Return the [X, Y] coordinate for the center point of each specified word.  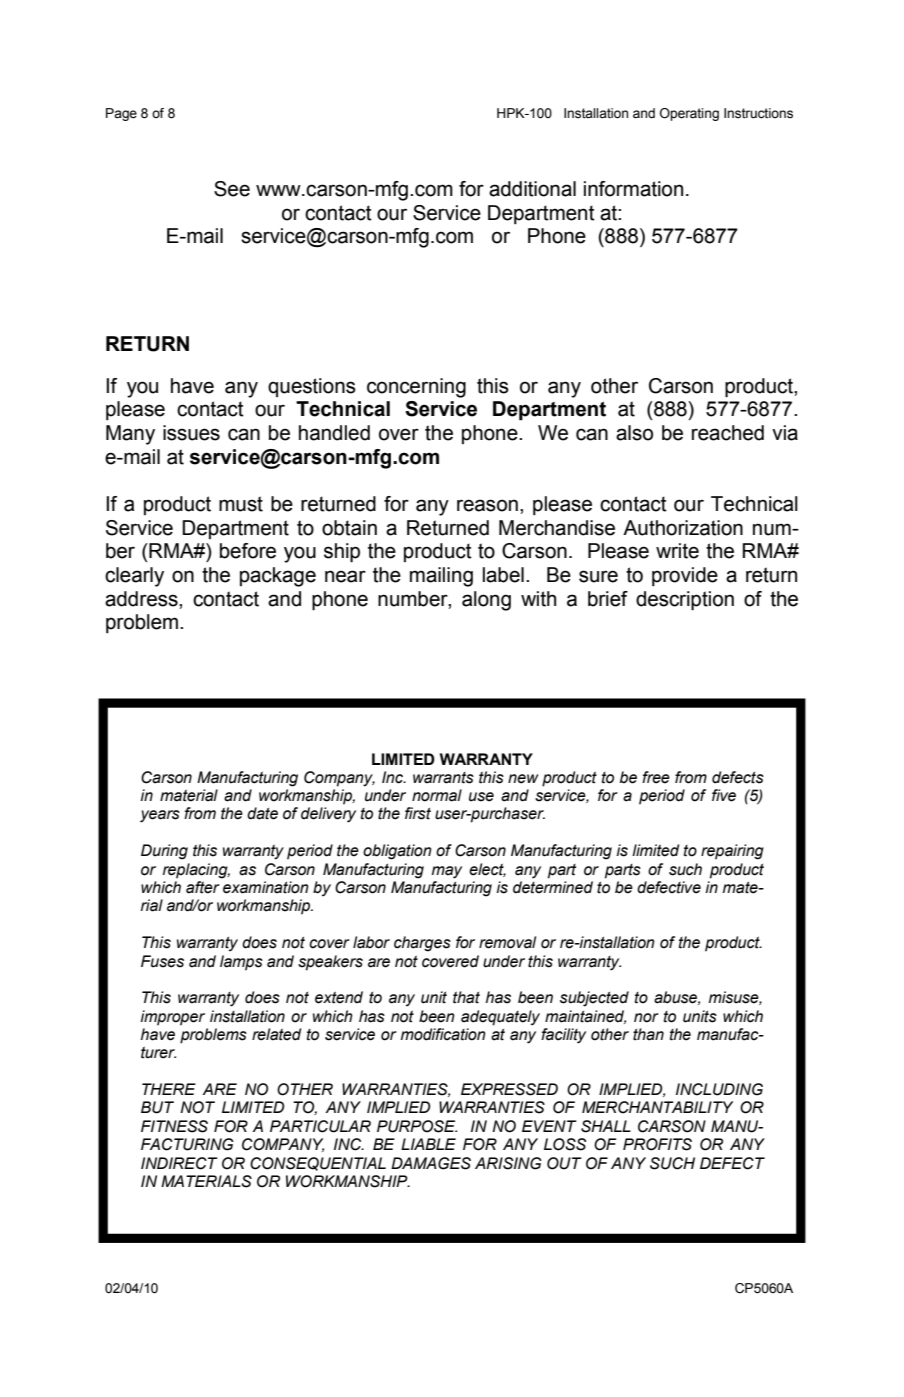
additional [532, 189]
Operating [689, 114]
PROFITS [657, 1144]
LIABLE [428, 1144]
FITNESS [174, 1126]
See [232, 189]
